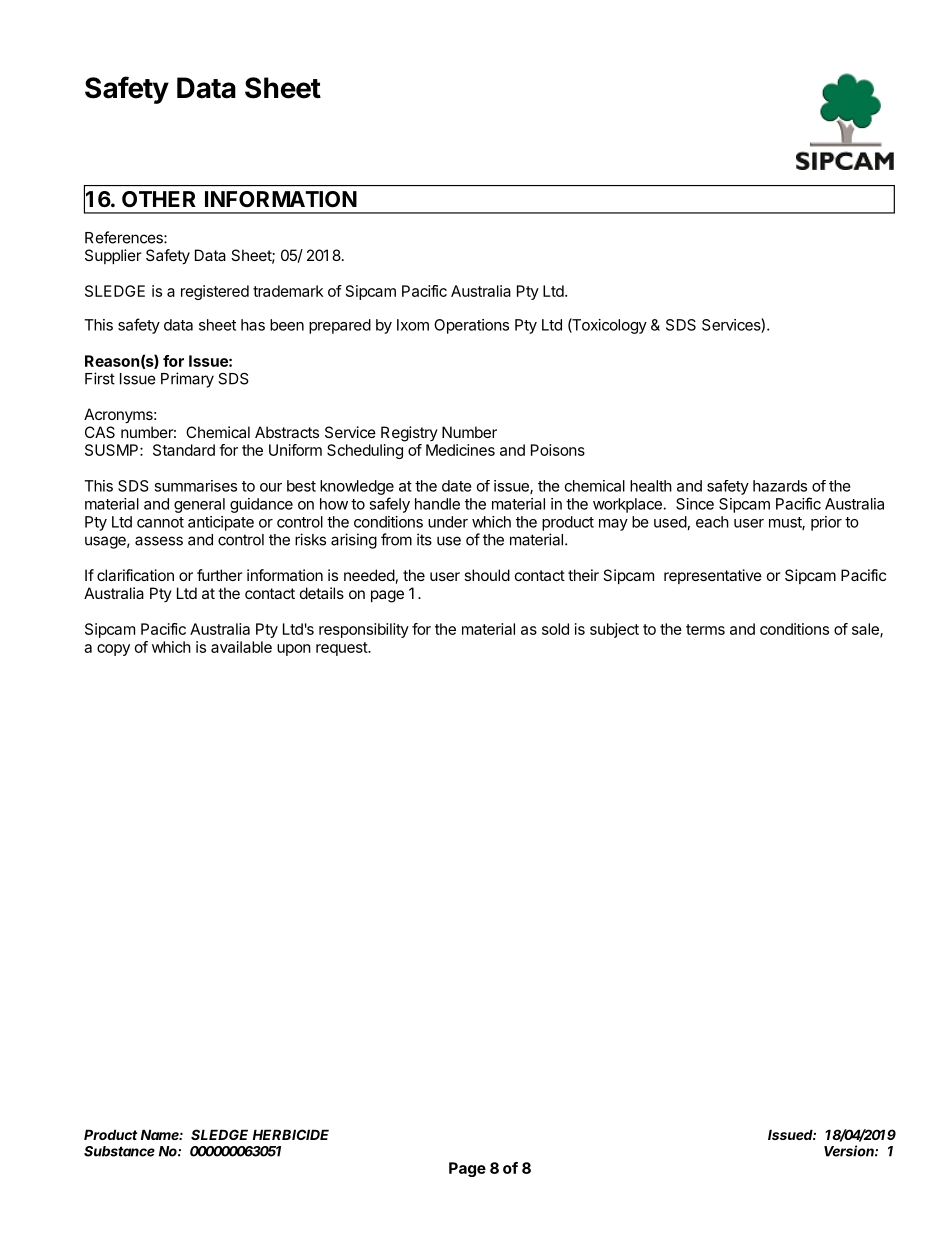 The width and height of the page is (952, 1233). What do you see at coordinates (119, 1151) in the page?
I see `Substance` at bounding box center [119, 1151].
